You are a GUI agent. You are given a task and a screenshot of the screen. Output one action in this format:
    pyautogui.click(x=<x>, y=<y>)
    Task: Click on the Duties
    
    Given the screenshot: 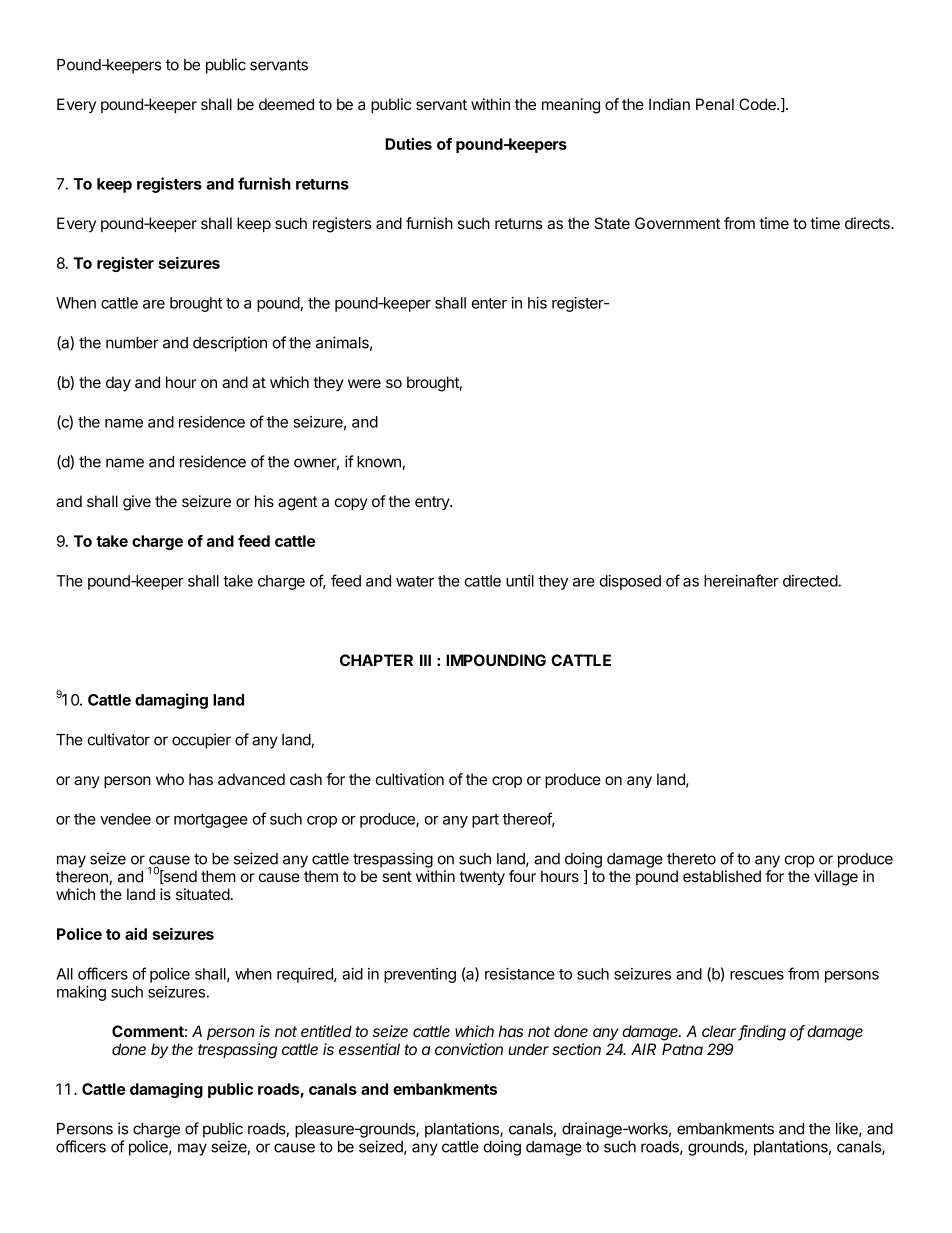 What is the action you would take?
    pyautogui.click(x=408, y=144)
